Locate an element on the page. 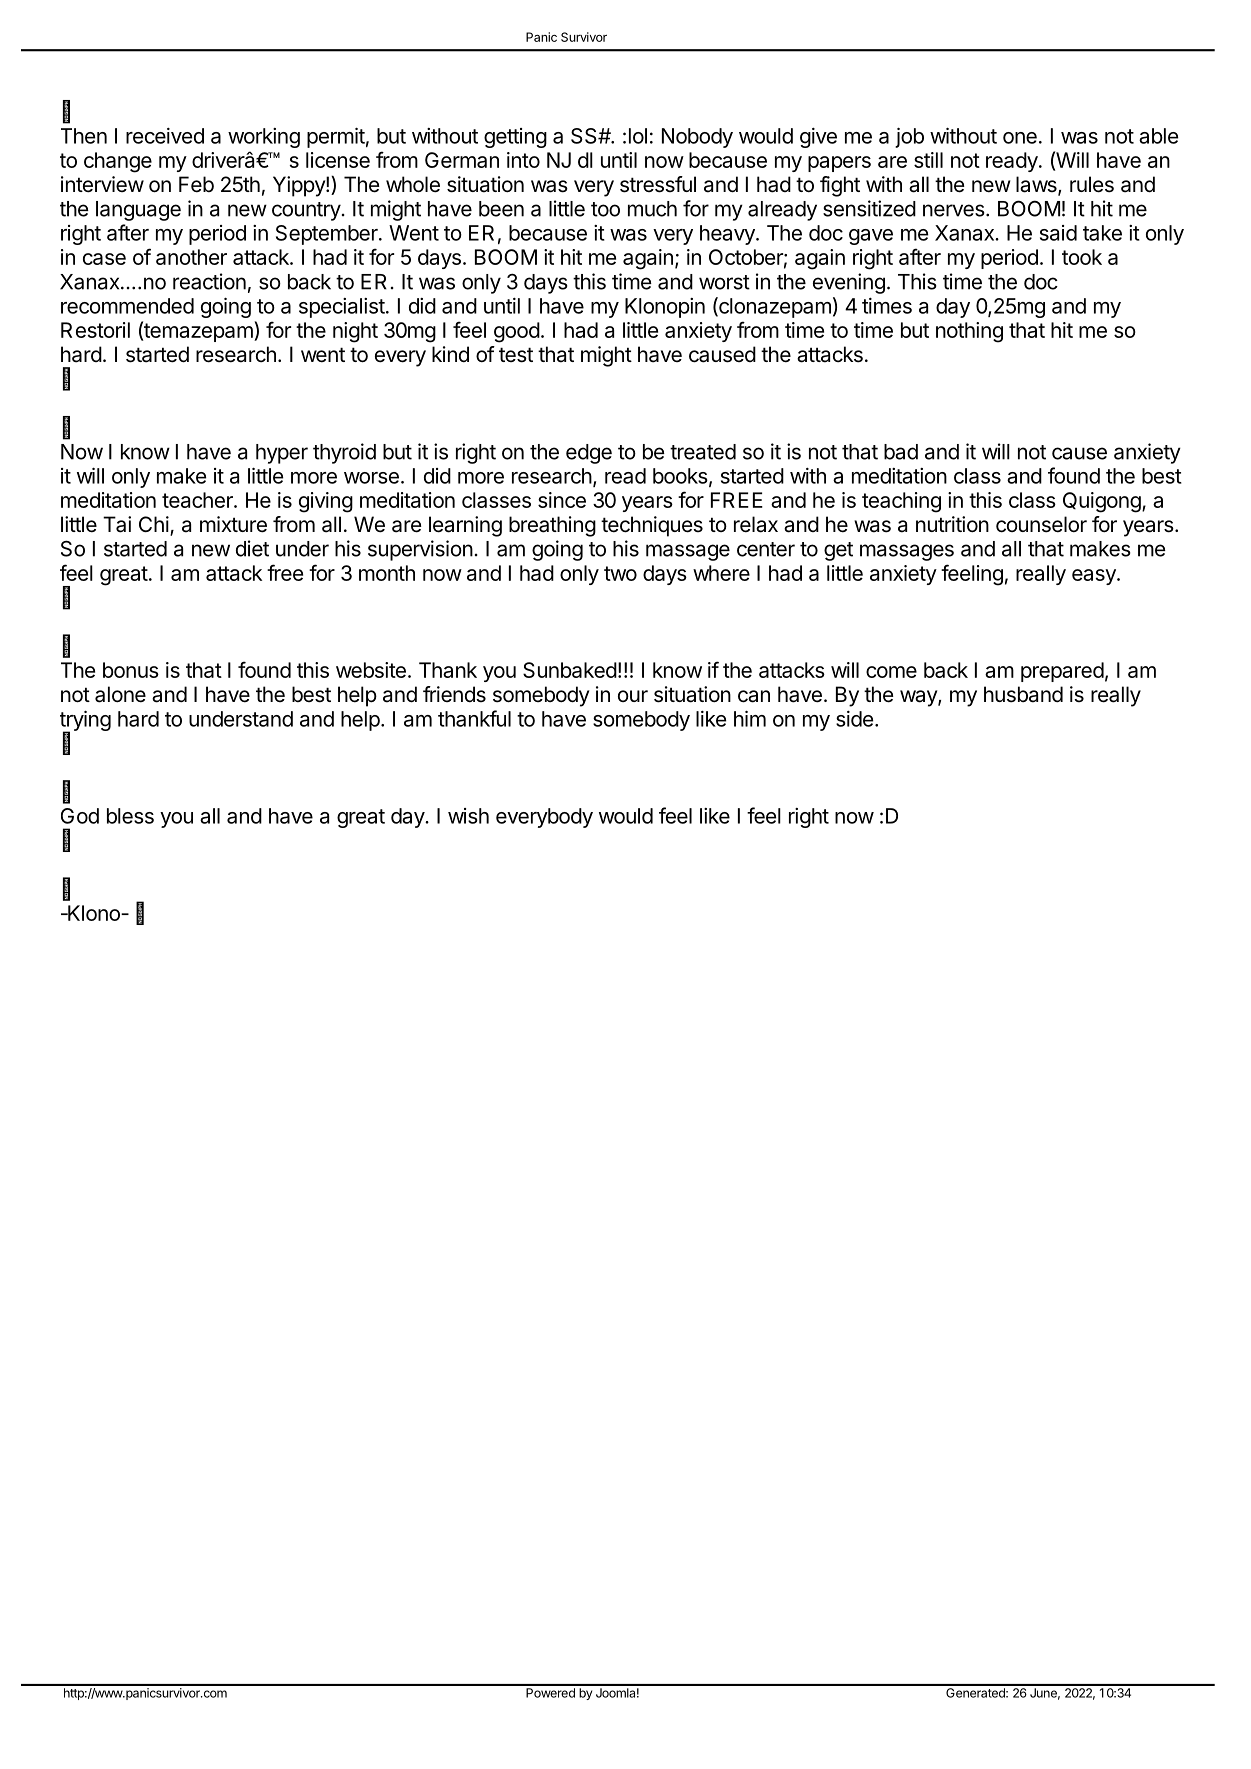 This document has width=1251, height=1769. wish is located at coordinates (468, 816).
